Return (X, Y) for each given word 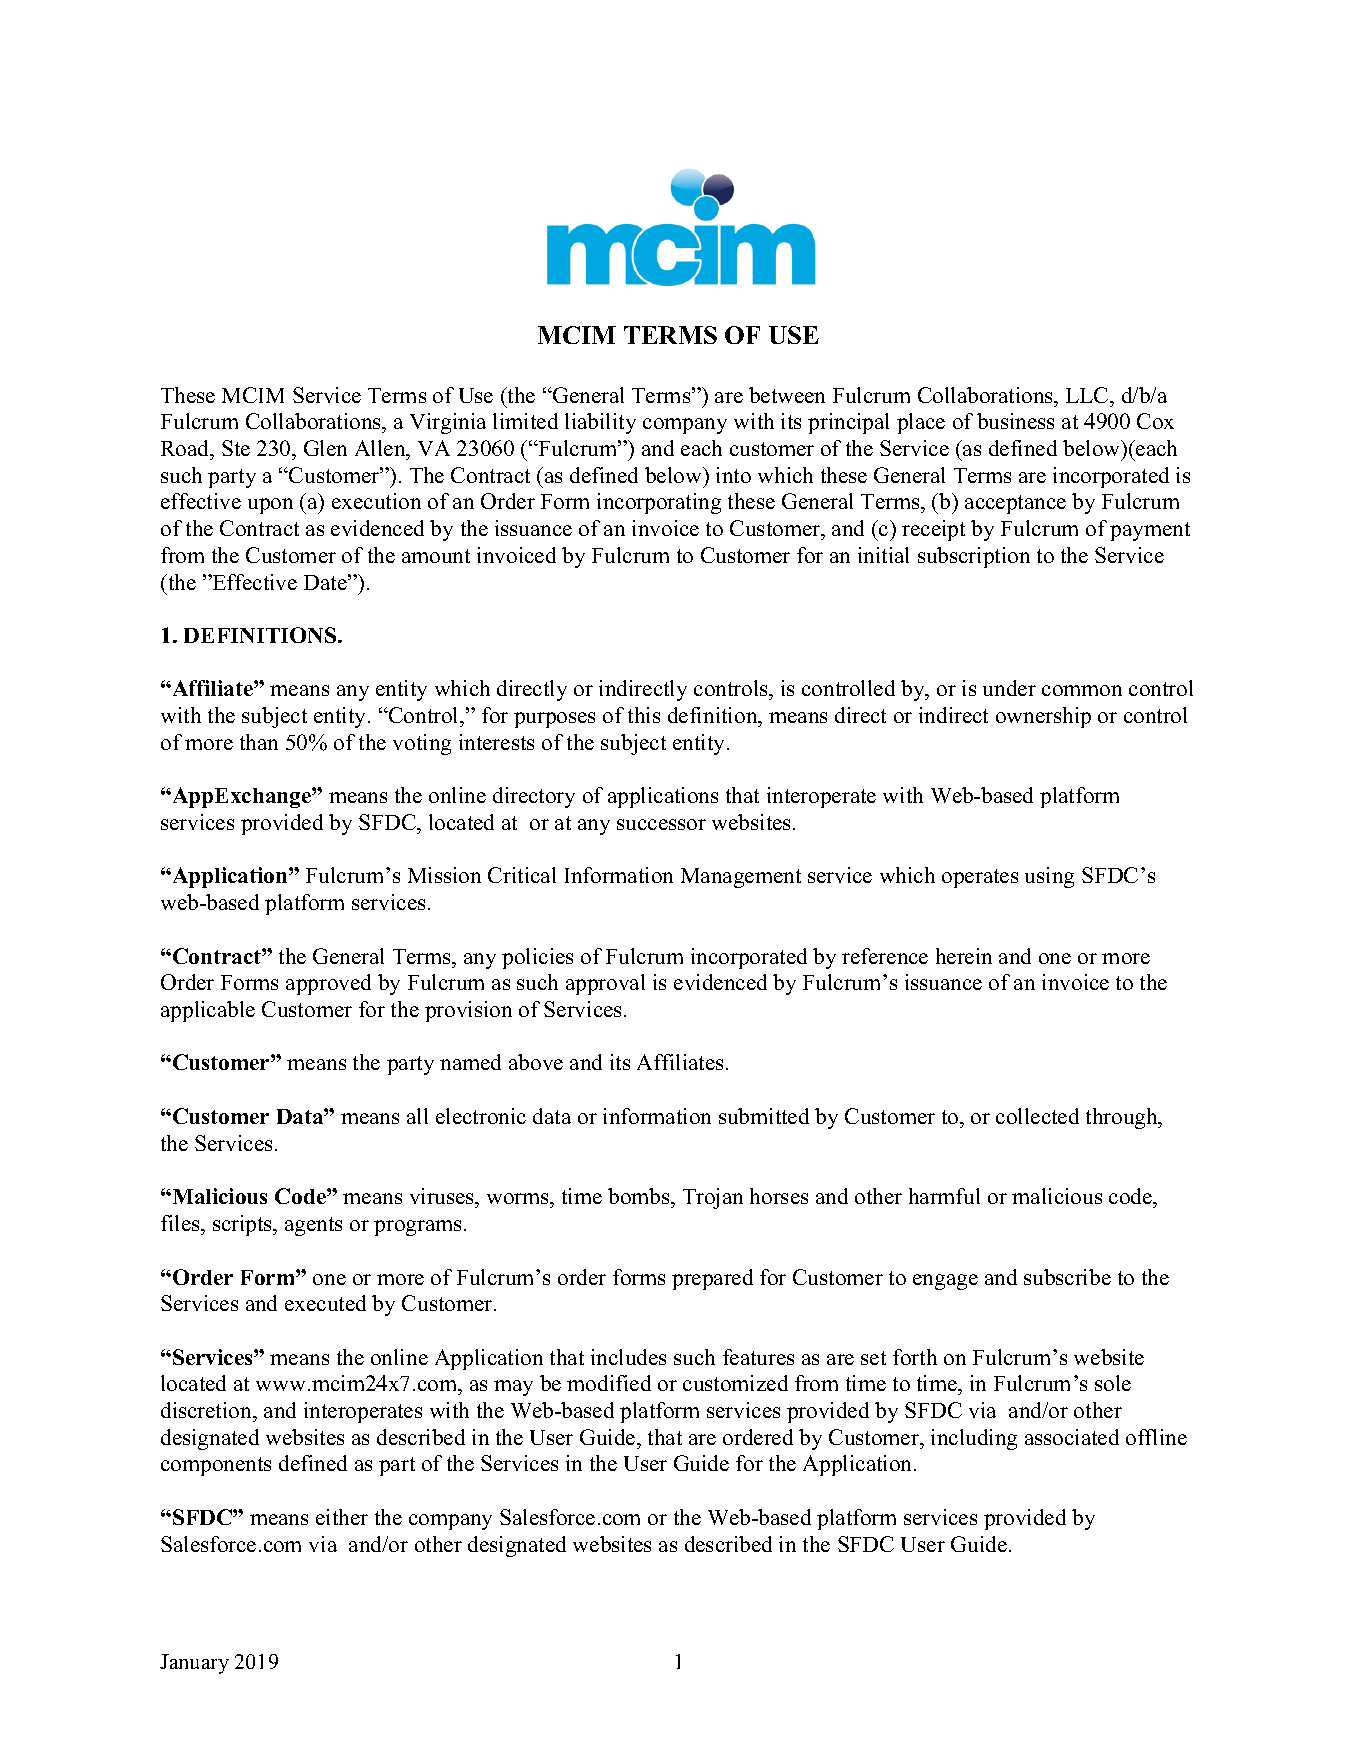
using (1049, 877)
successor (661, 824)
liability (600, 423)
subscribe (1067, 1277)
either (342, 1517)
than (259, 742)
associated (1072, 1437)
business (1015, 421)
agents (313, 1226)
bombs (640, 1198)
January (194, 1664)
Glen (325, 448)
